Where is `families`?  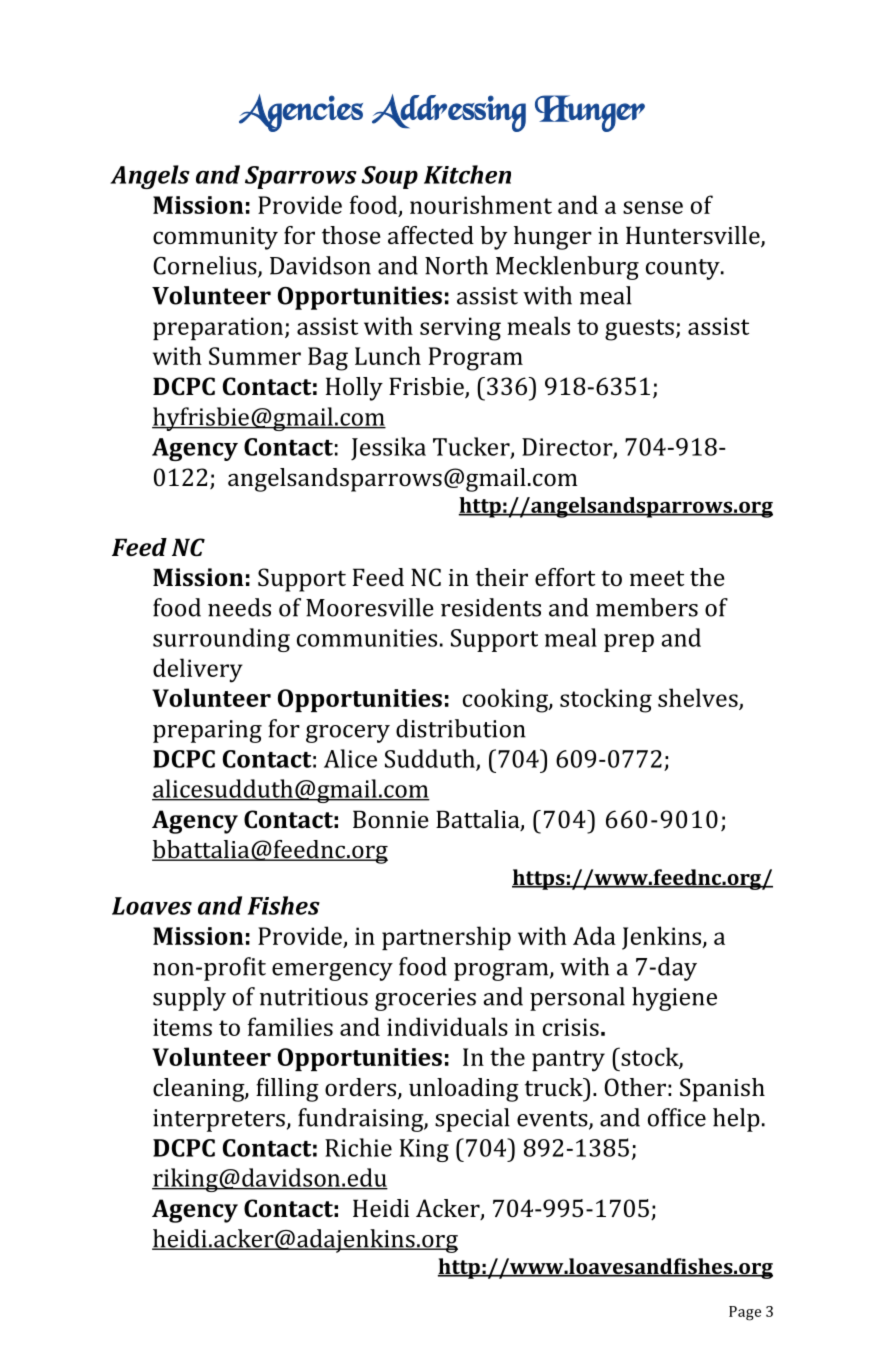 families is located at coordinates (290, 1026).
